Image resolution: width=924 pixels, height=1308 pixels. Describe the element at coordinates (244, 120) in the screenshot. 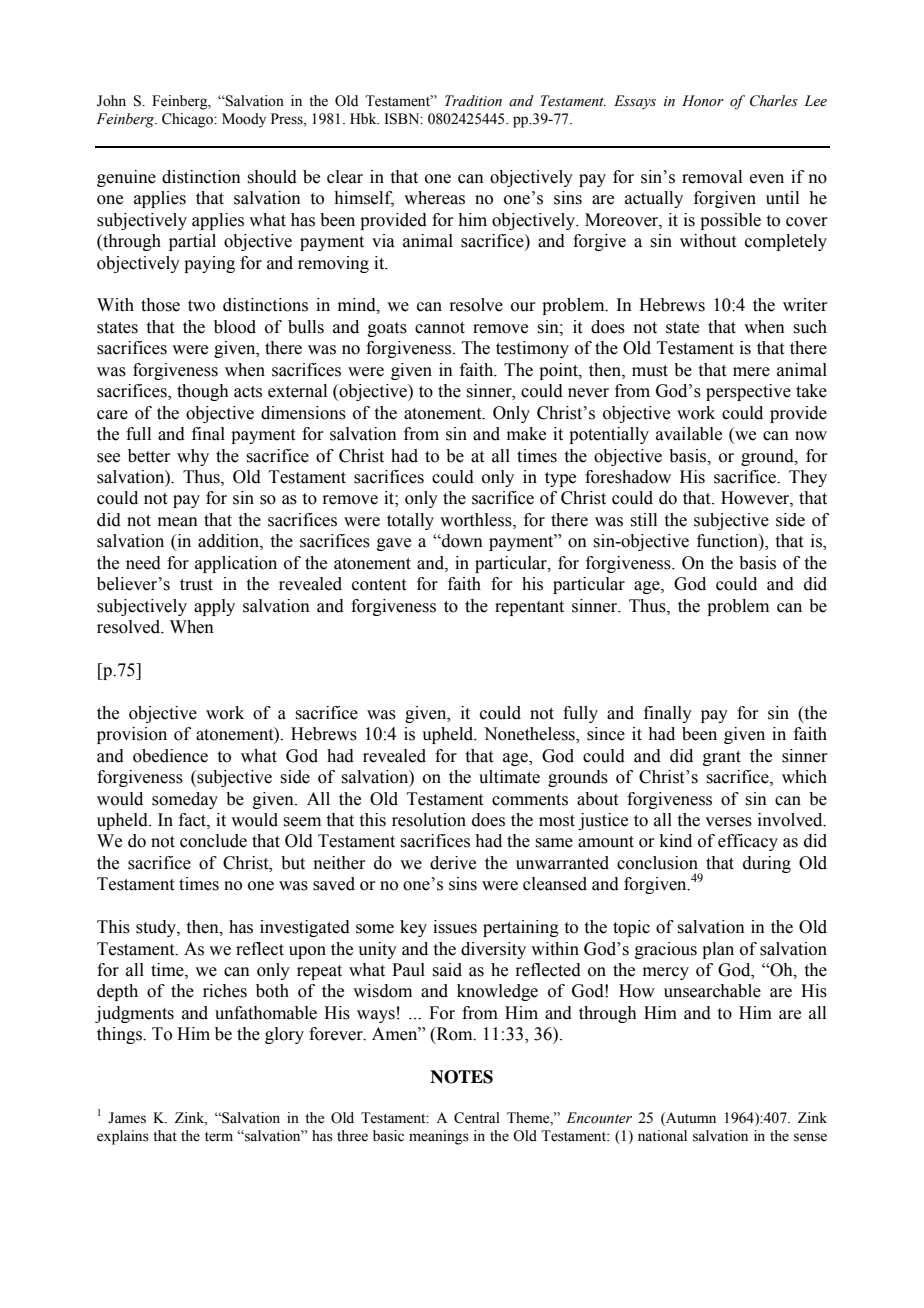

I see `Moody` at that location.
